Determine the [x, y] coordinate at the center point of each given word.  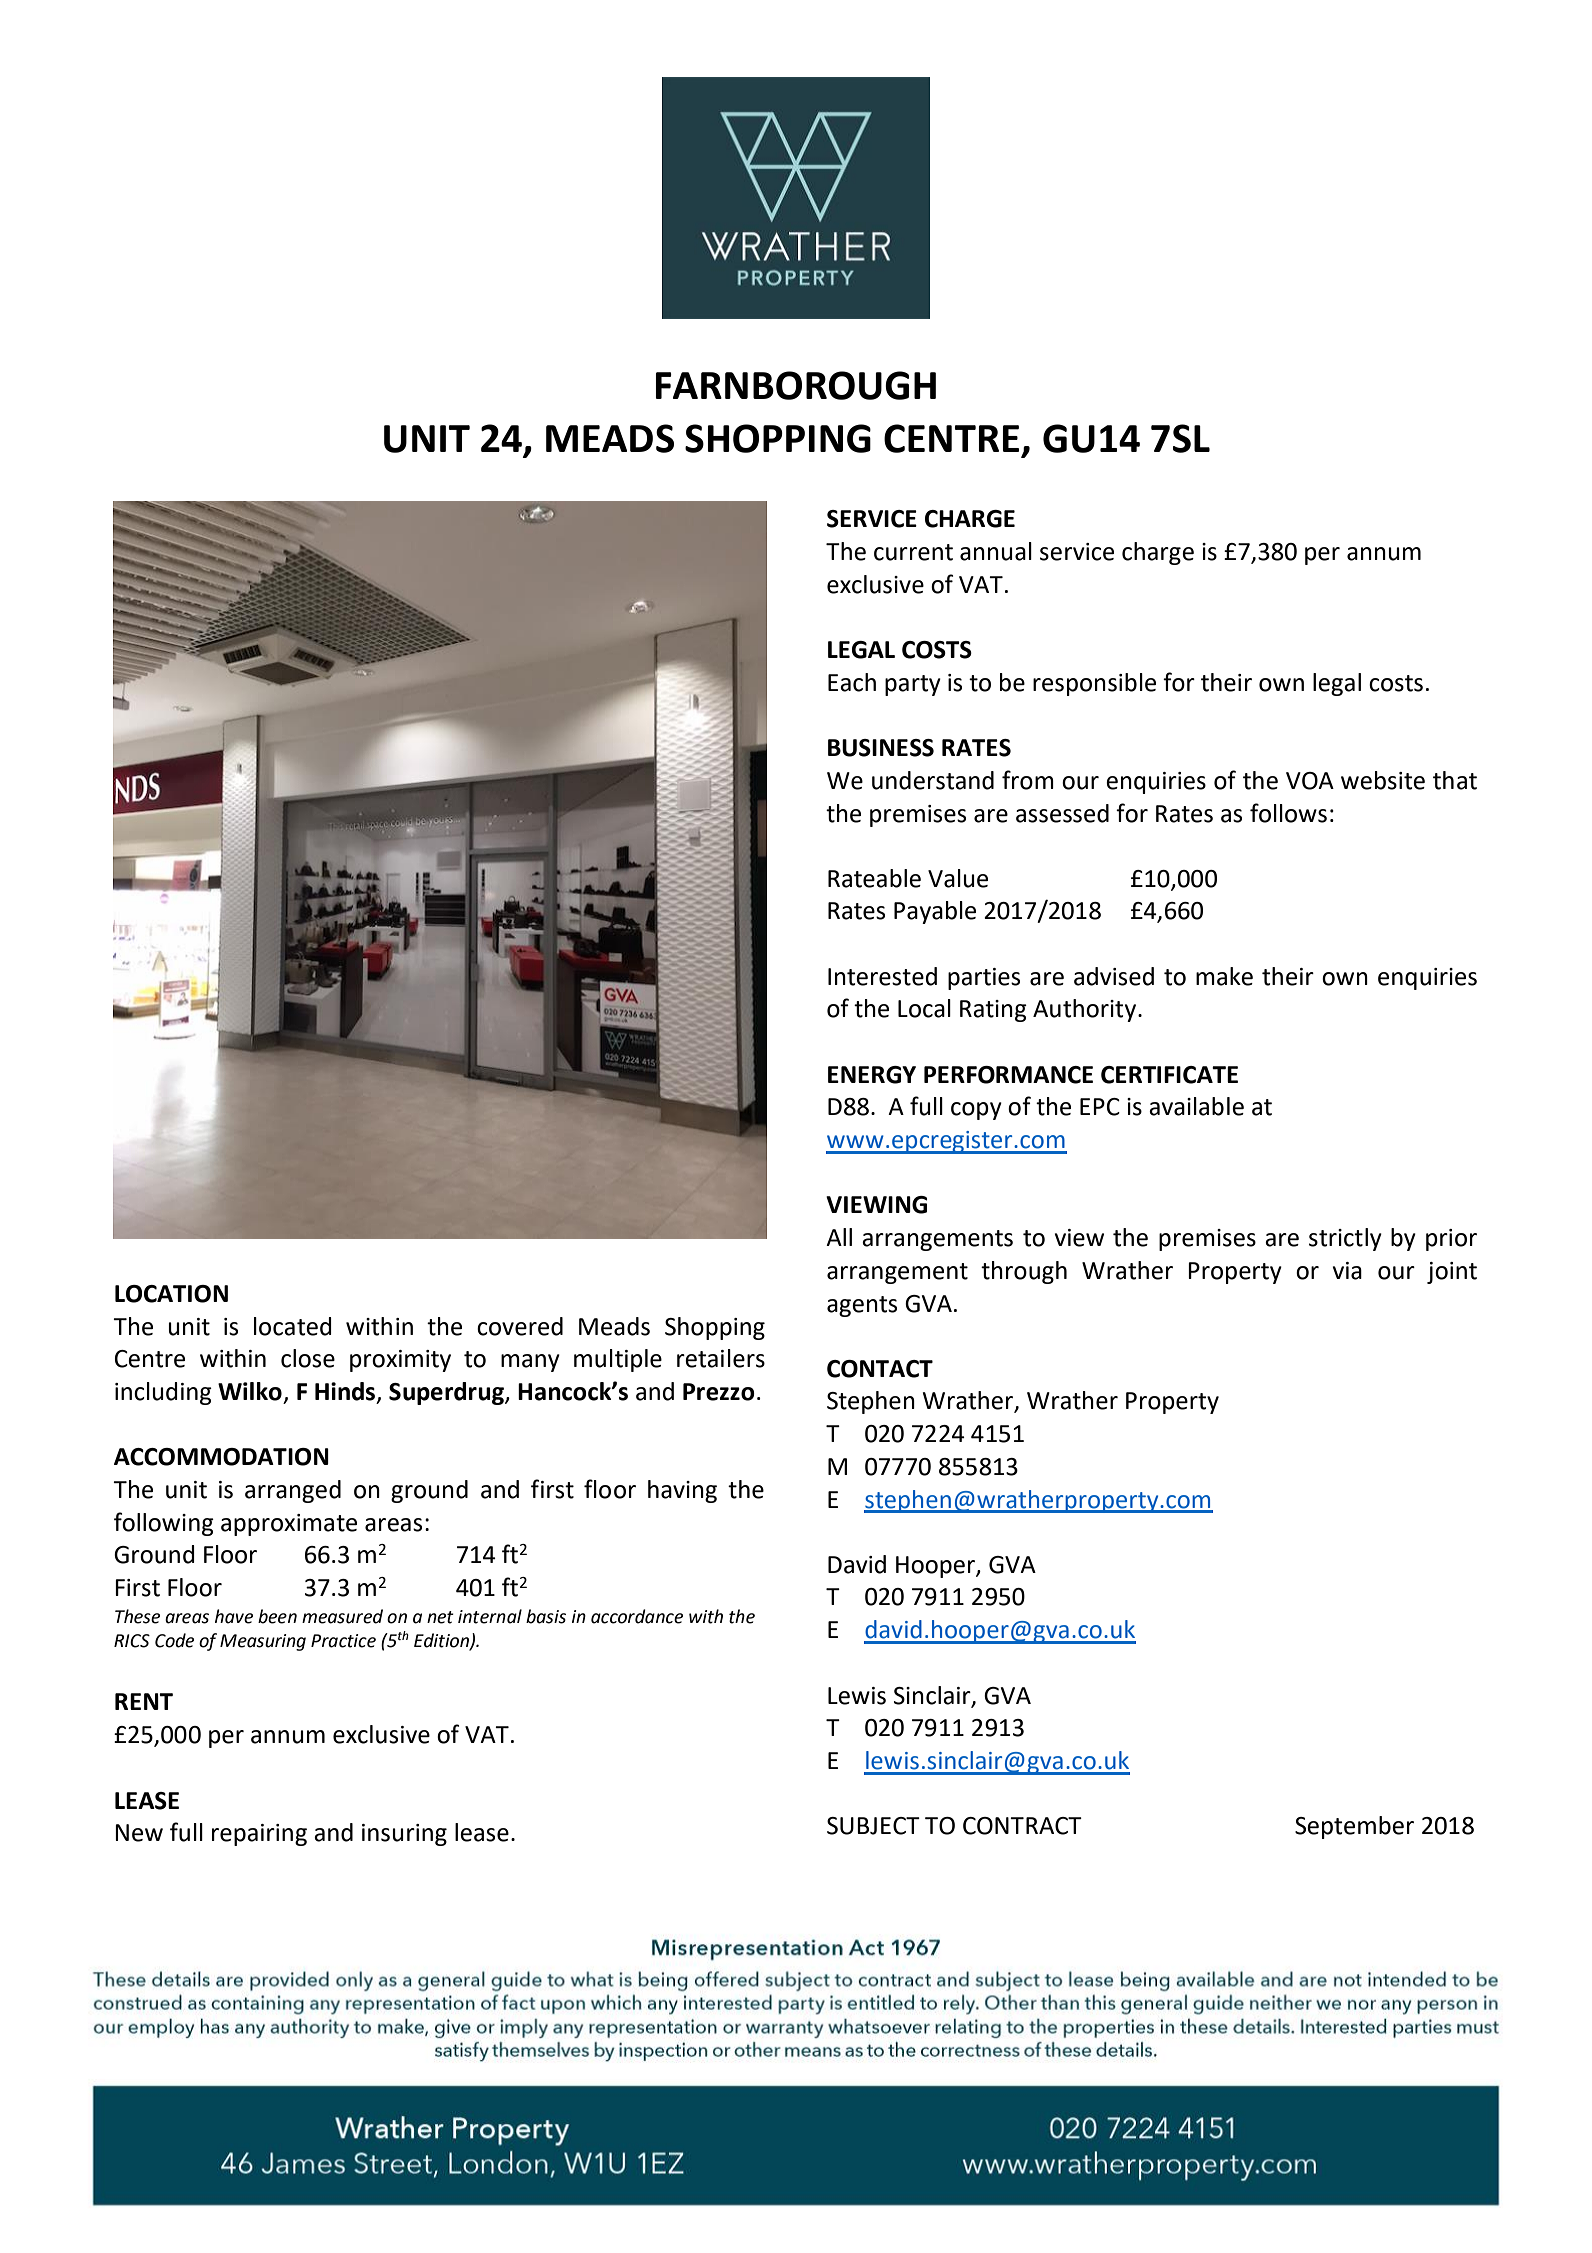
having [682, 1491]
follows [1288, 813]
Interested [882, 976]
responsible [1094, 684]
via [1347, 1271]
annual [996, 551]
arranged [293, 1491]
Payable [935, 912]
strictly [1345, 1239]
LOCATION [171, 1294]
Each [852, 682]
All [839, 1237]
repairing [259, 1835]
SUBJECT [873, 1826]
